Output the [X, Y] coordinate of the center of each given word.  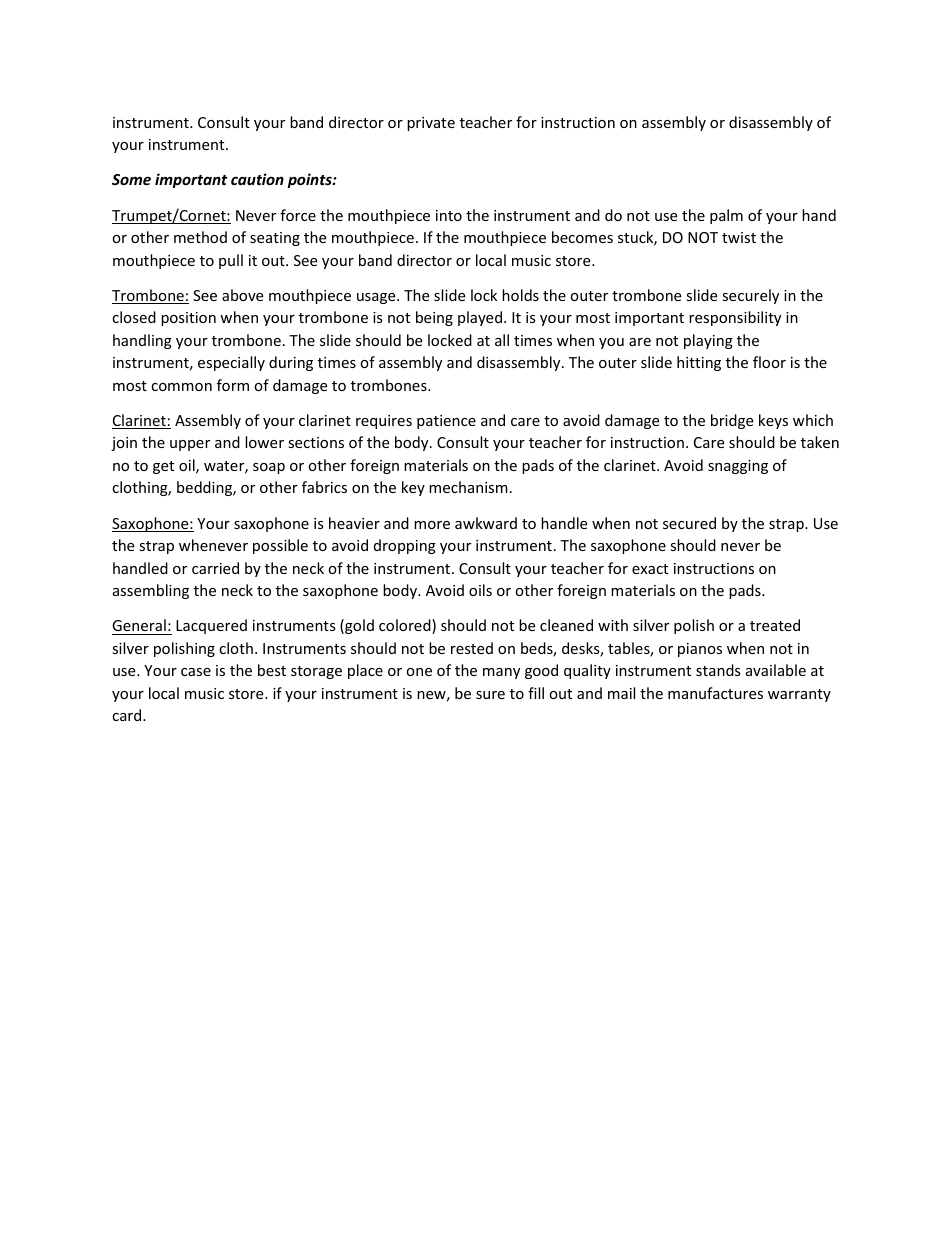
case [196, 672]
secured [689, 523]
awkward [486, 523]
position [188, 319]
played [480, 318]
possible [280, 546]
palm [726, 216]
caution [257, 179]
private [431, 124]
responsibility [735, 318]
